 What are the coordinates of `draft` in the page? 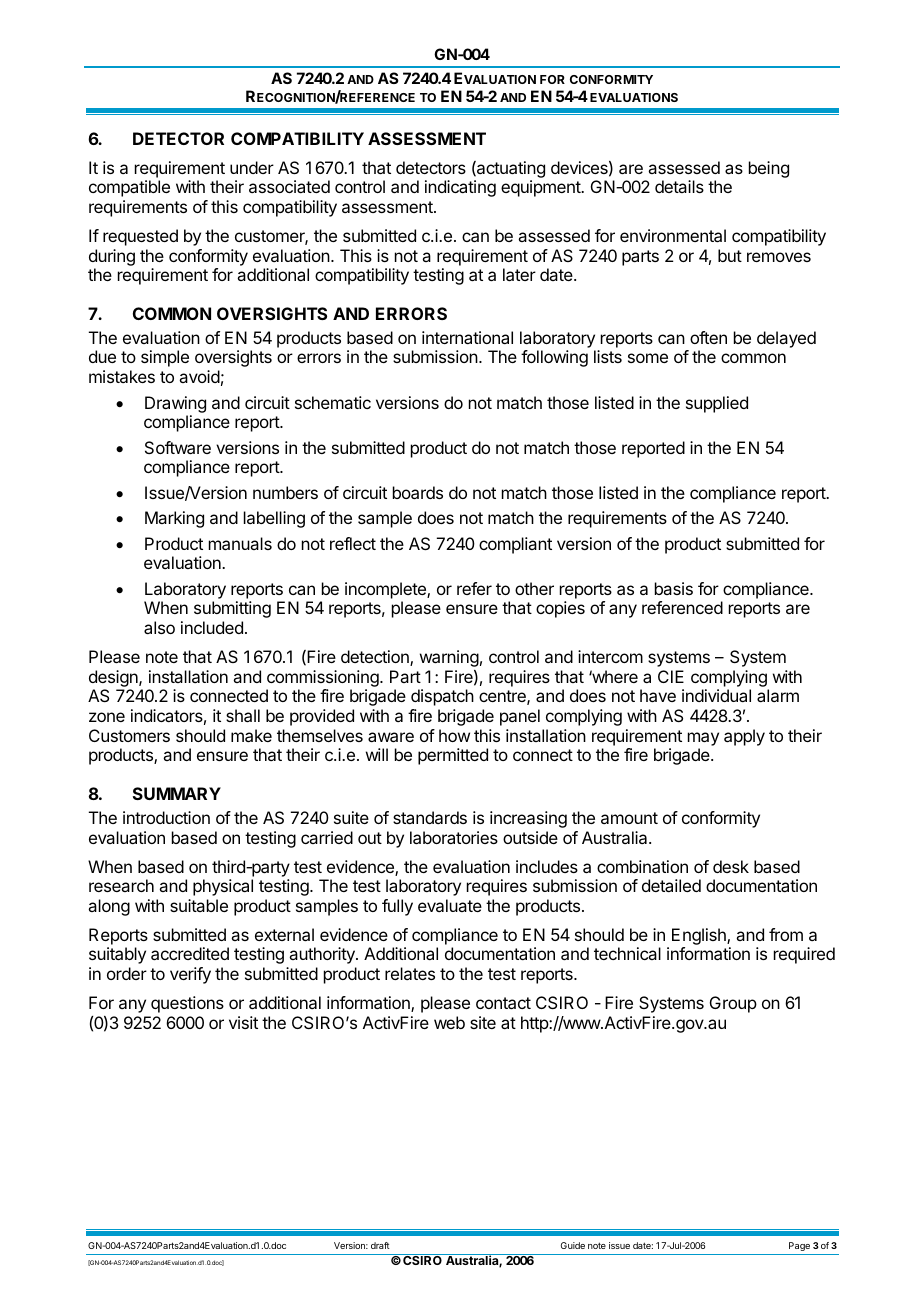 It's located at (380, 1245).
